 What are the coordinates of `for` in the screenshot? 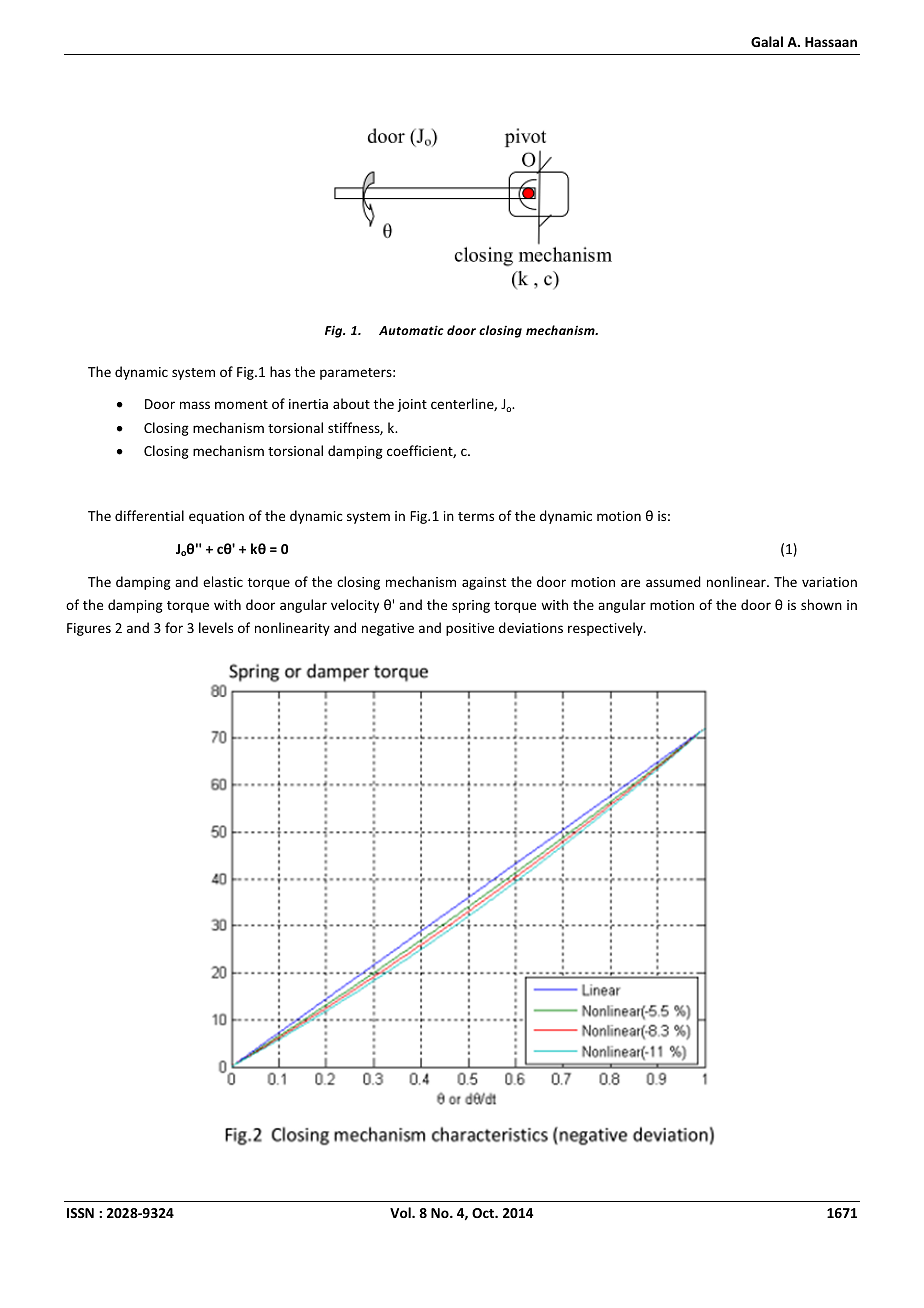 It's located at (174, 627).
